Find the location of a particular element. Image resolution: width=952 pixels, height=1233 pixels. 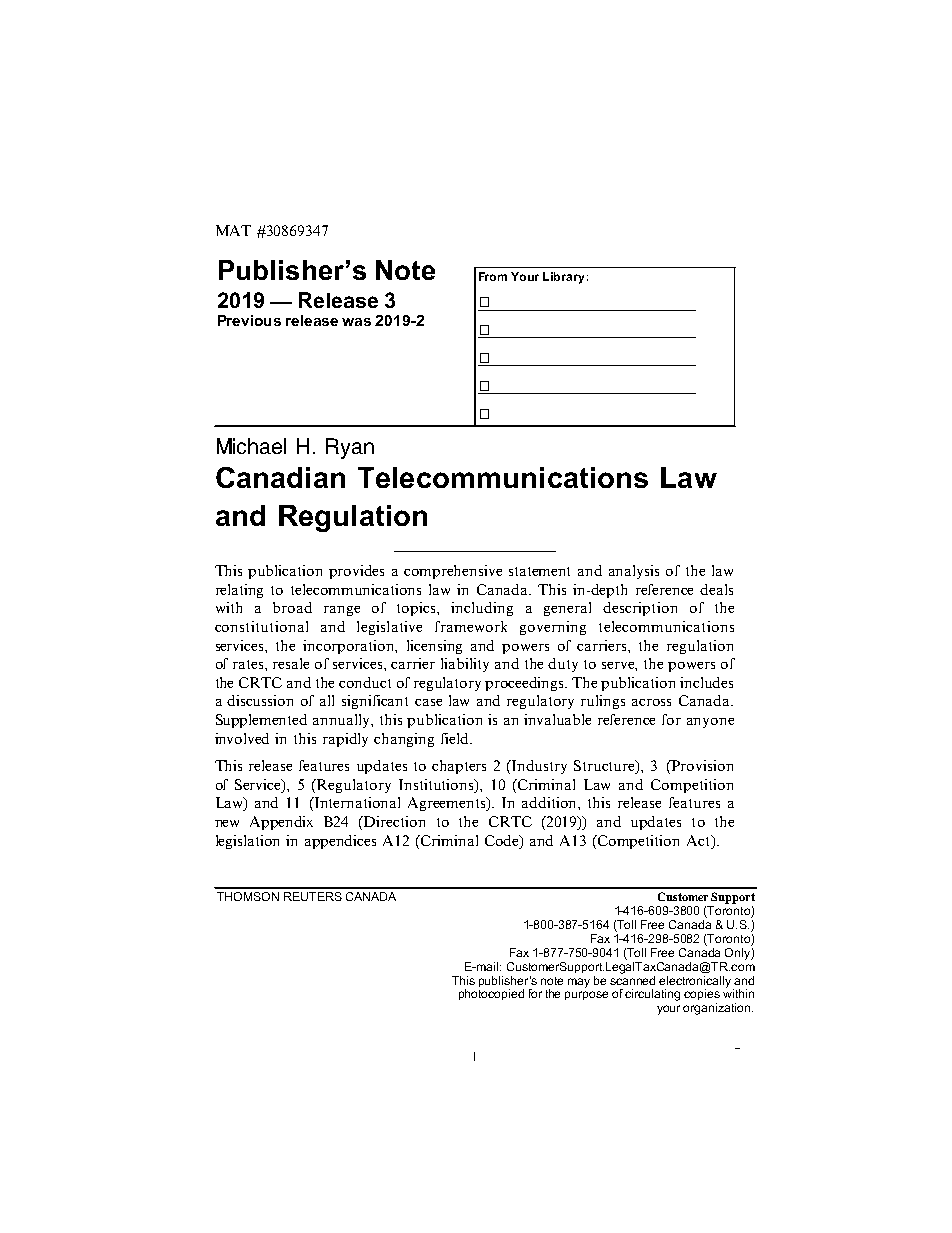

scanned is located at coordinates (632, 979).
